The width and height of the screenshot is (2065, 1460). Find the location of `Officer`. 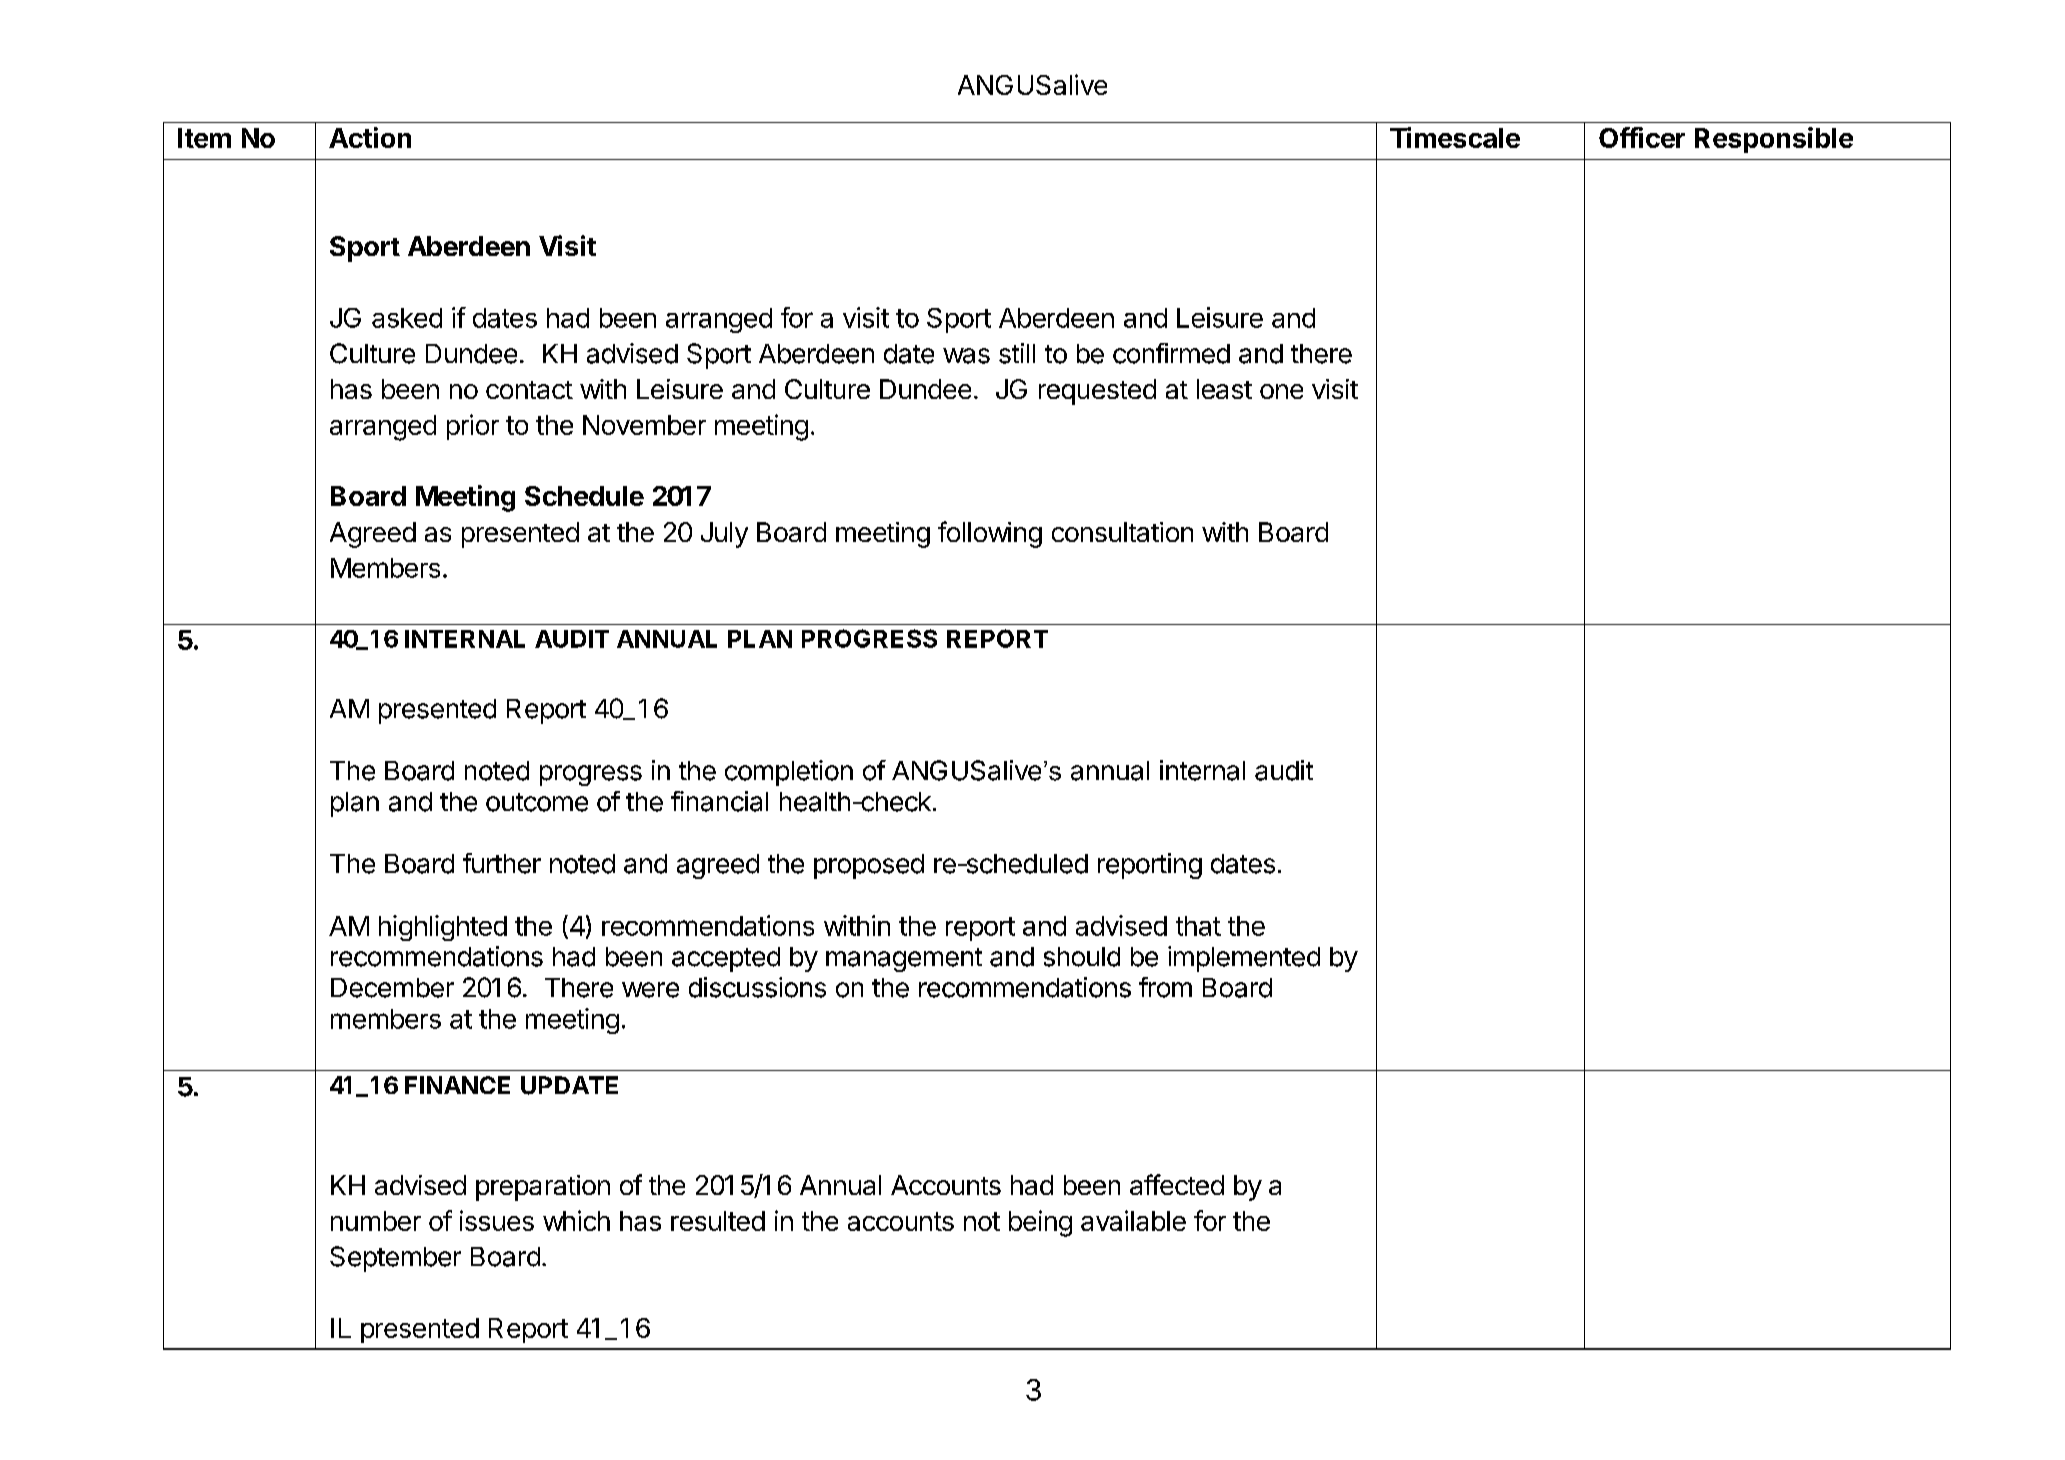

Officer is located at coordinates (1642, 137).
